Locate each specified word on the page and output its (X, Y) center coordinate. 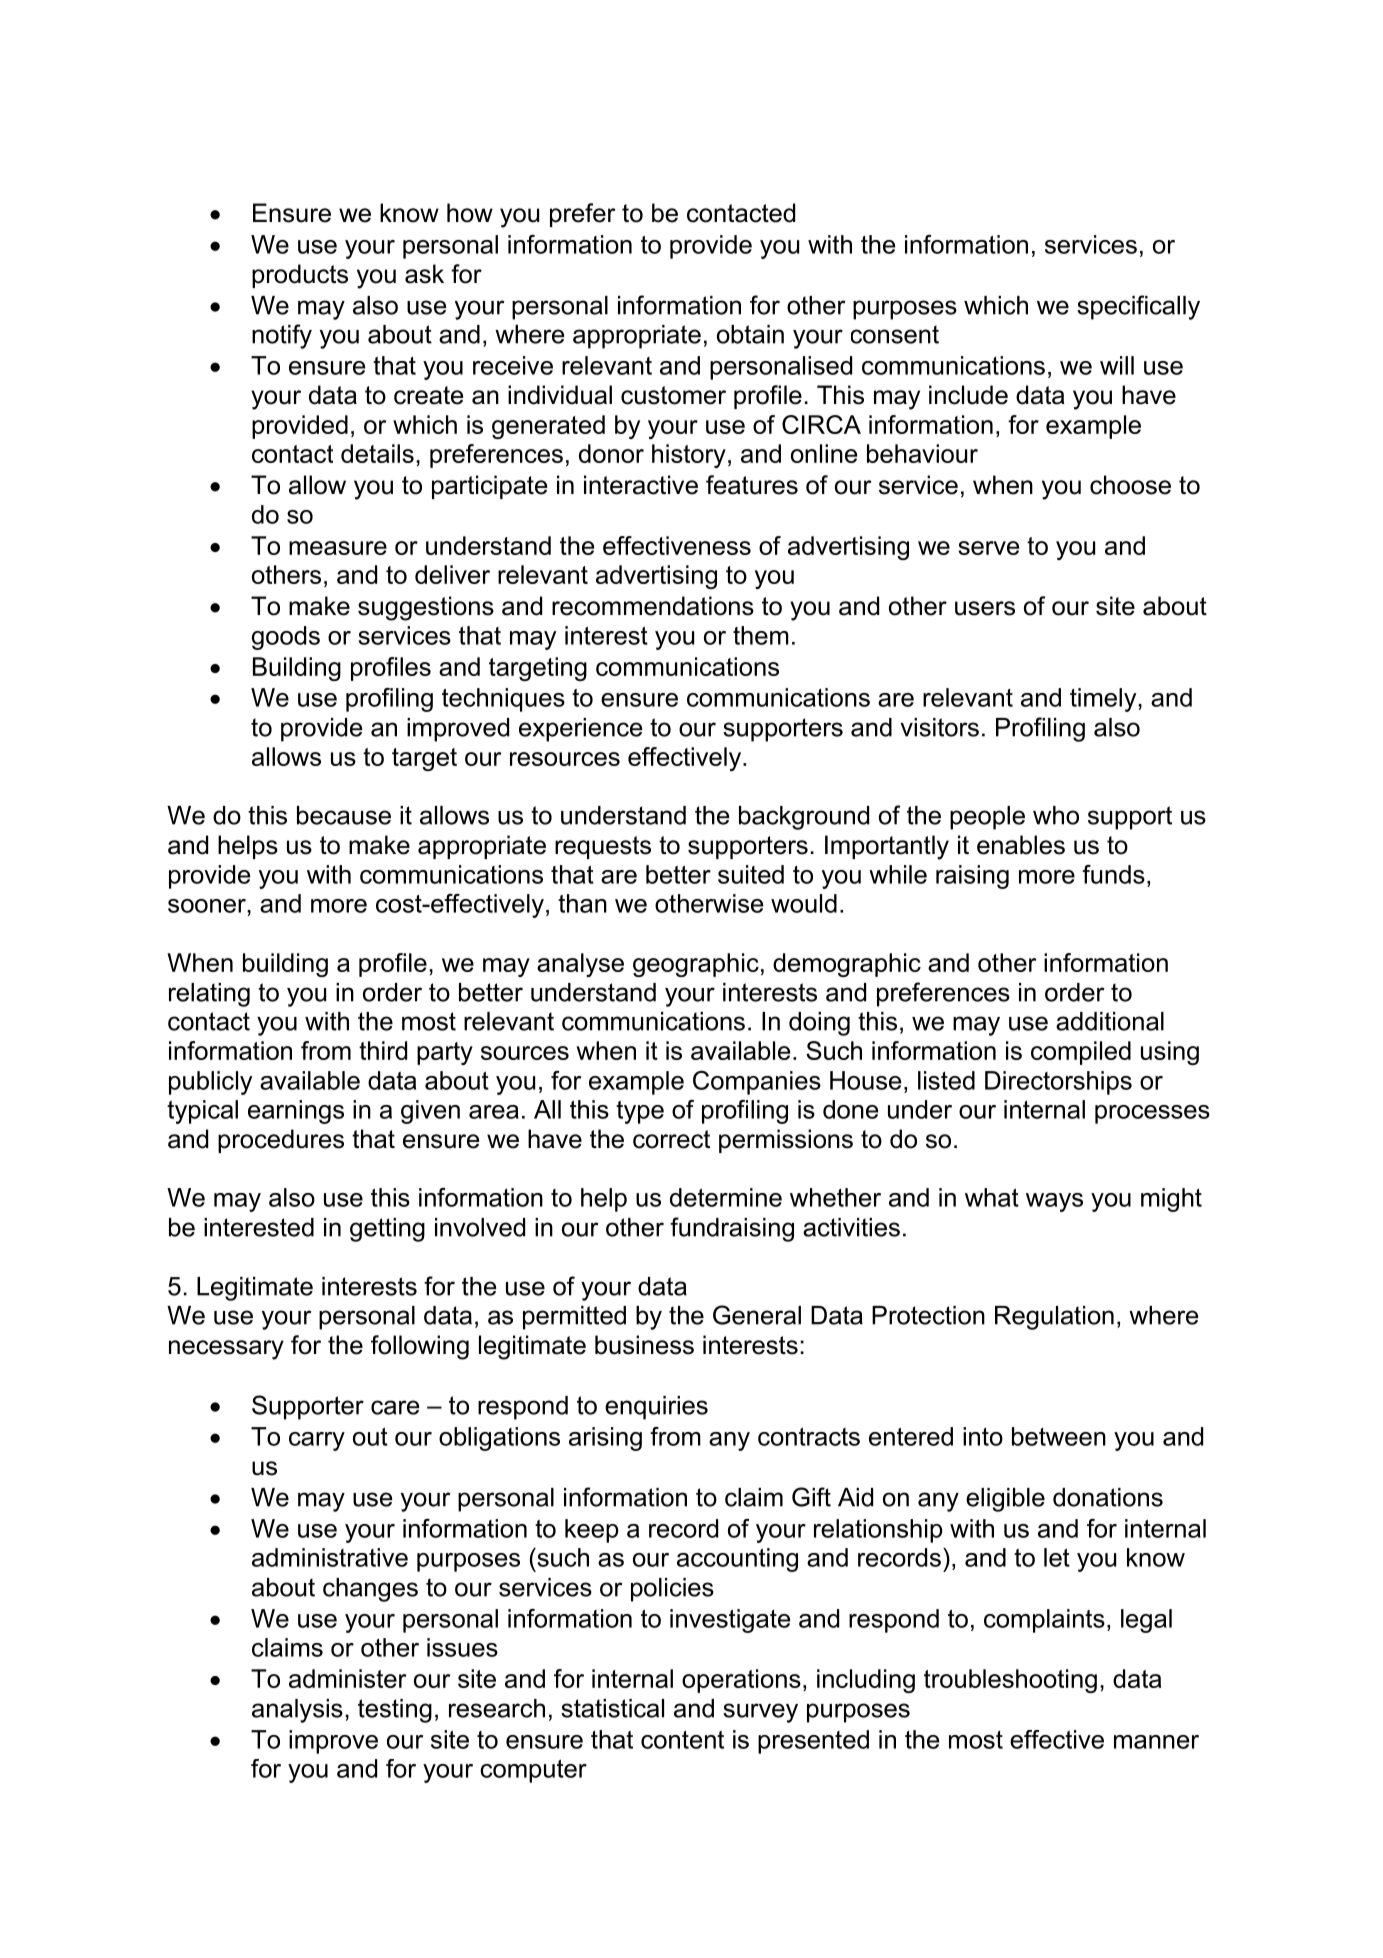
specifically (1138, 307)
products (300, 276)
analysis (297, 1711)
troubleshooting (1010, 1681)
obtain (750, 334)
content (682, 1740)
